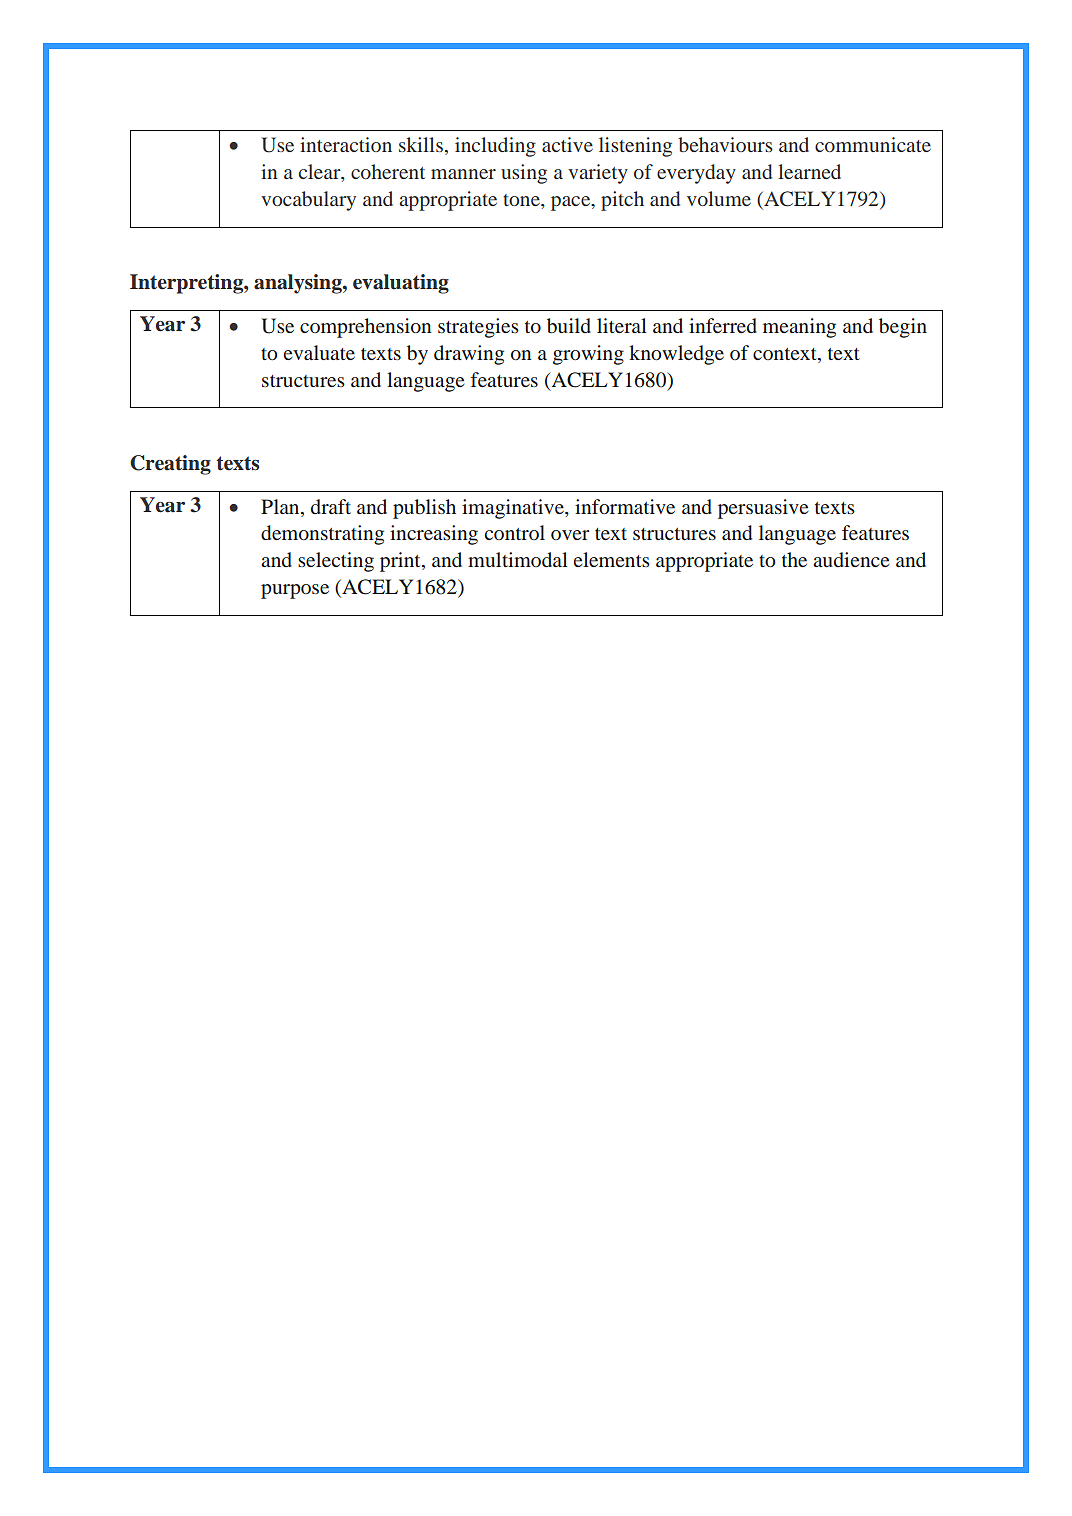 This image has height=1516, width=1072. What do you see at coordinates (522, 200) in the image?
I see `tone` at bounding box center [522, 200].
